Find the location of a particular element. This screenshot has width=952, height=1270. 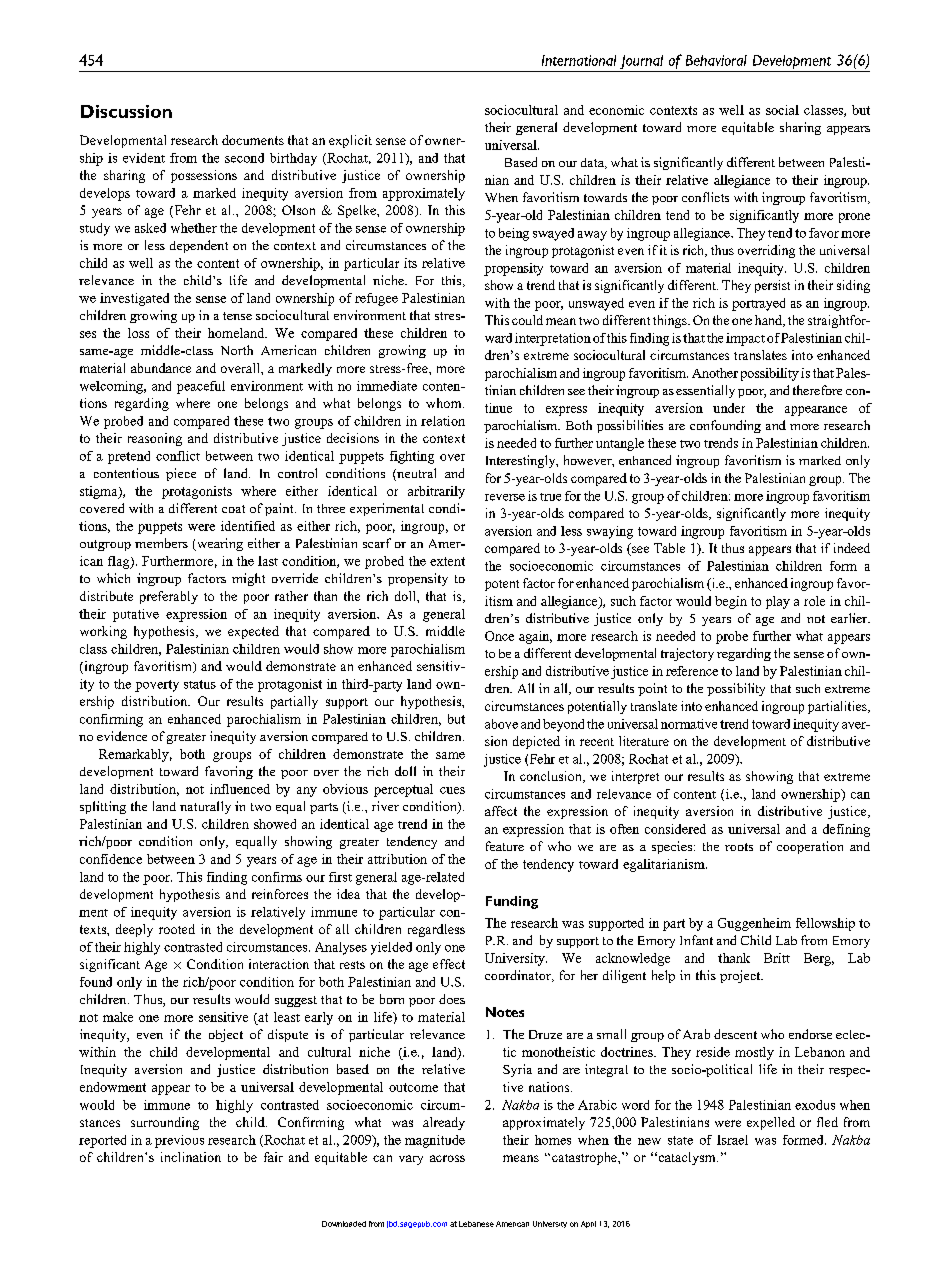

evident is located at coordinates (144, 158).
